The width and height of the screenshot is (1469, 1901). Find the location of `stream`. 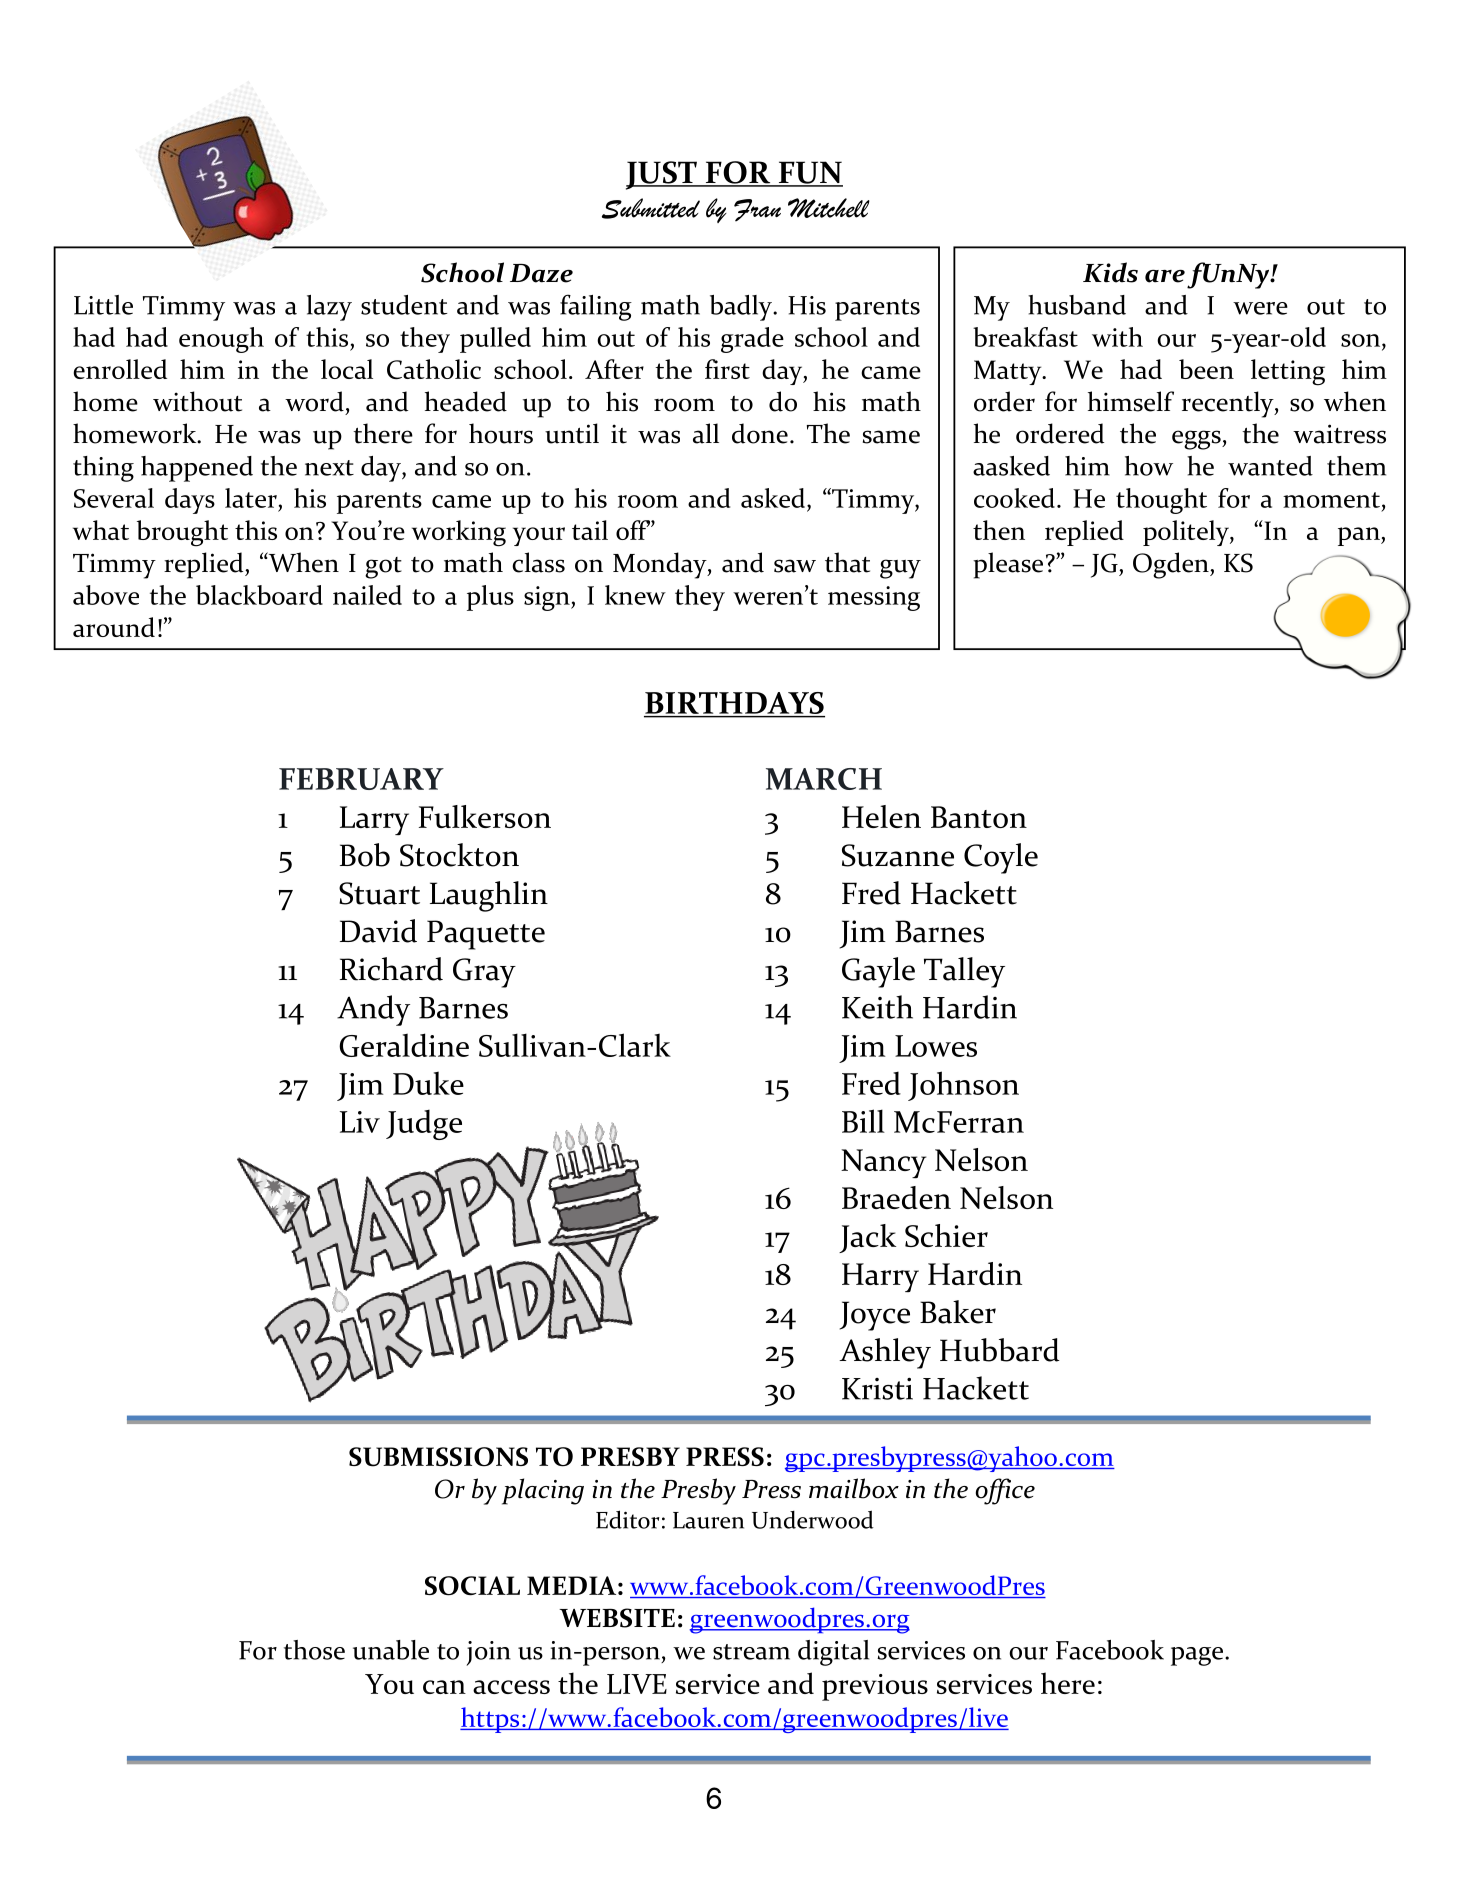

stream is located at coordinates (751, 1652).
